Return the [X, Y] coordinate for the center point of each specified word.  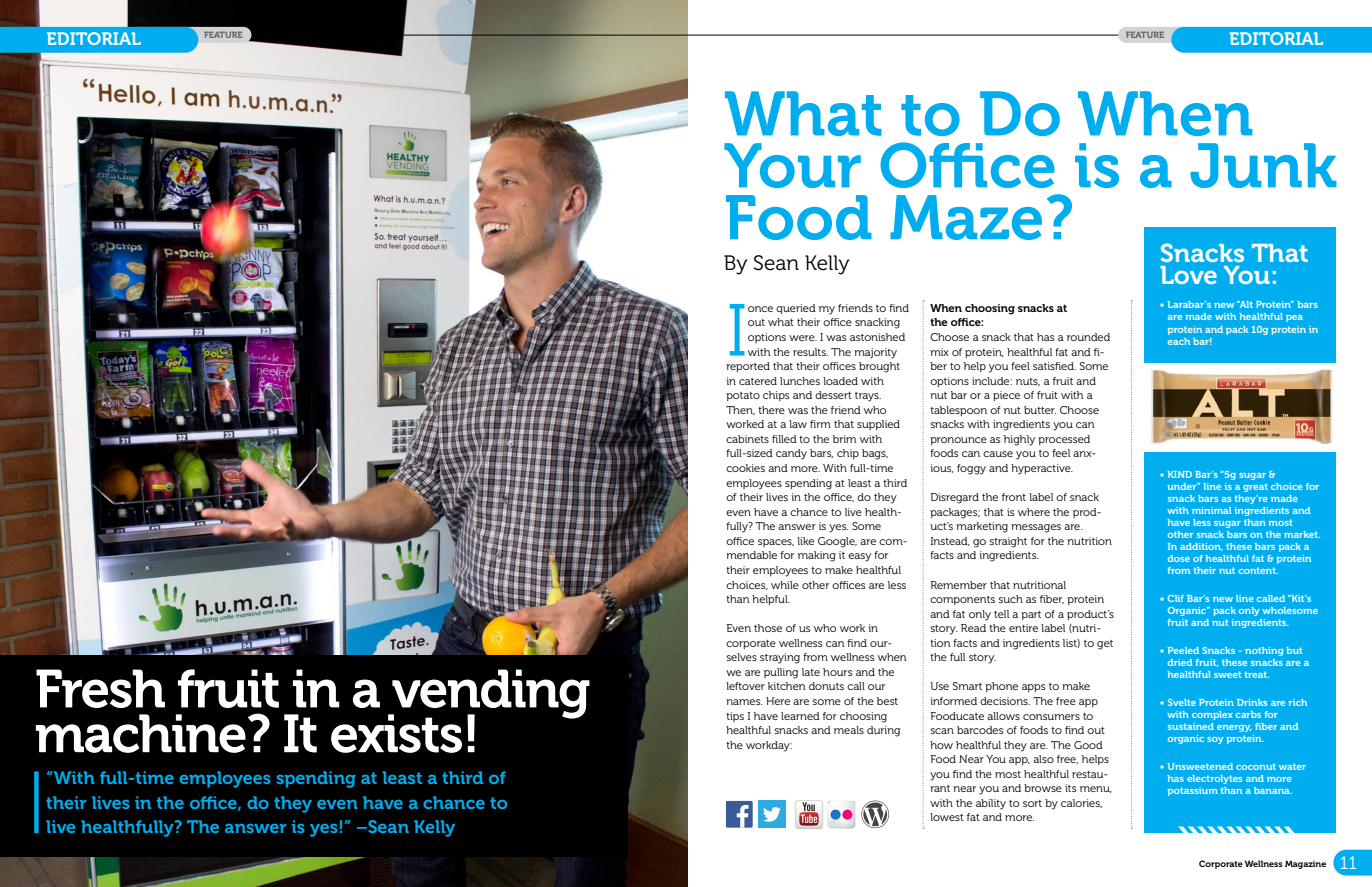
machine [141, 733]
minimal [1211, 510]
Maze [966, 217]
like [805, 541]
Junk [1263, 165]
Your [792, 165]
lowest [947, 817]
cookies [745, 468]
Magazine [1305, 864]
